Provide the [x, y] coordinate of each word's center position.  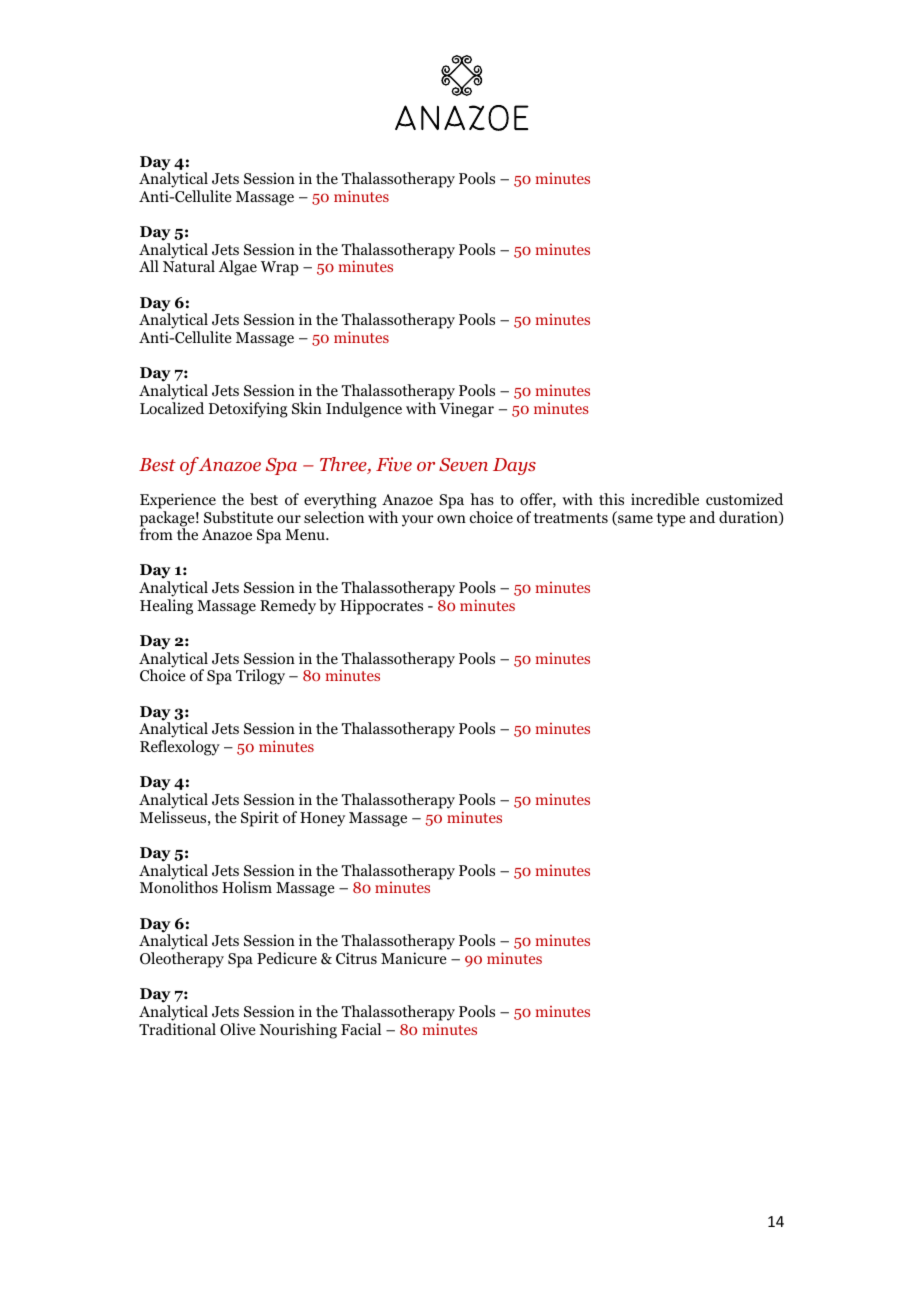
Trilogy [260, 677]
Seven [463, 464]
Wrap [280, 268]
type [671, 520]
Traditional [177, 1029]
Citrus [356, 958]
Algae [238, 268]
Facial [361, 1029]
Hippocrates [381, 607]
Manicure [414, 958]
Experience [178, 501]
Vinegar [467, 410]
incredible [665, 499]
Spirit [260, 819]
